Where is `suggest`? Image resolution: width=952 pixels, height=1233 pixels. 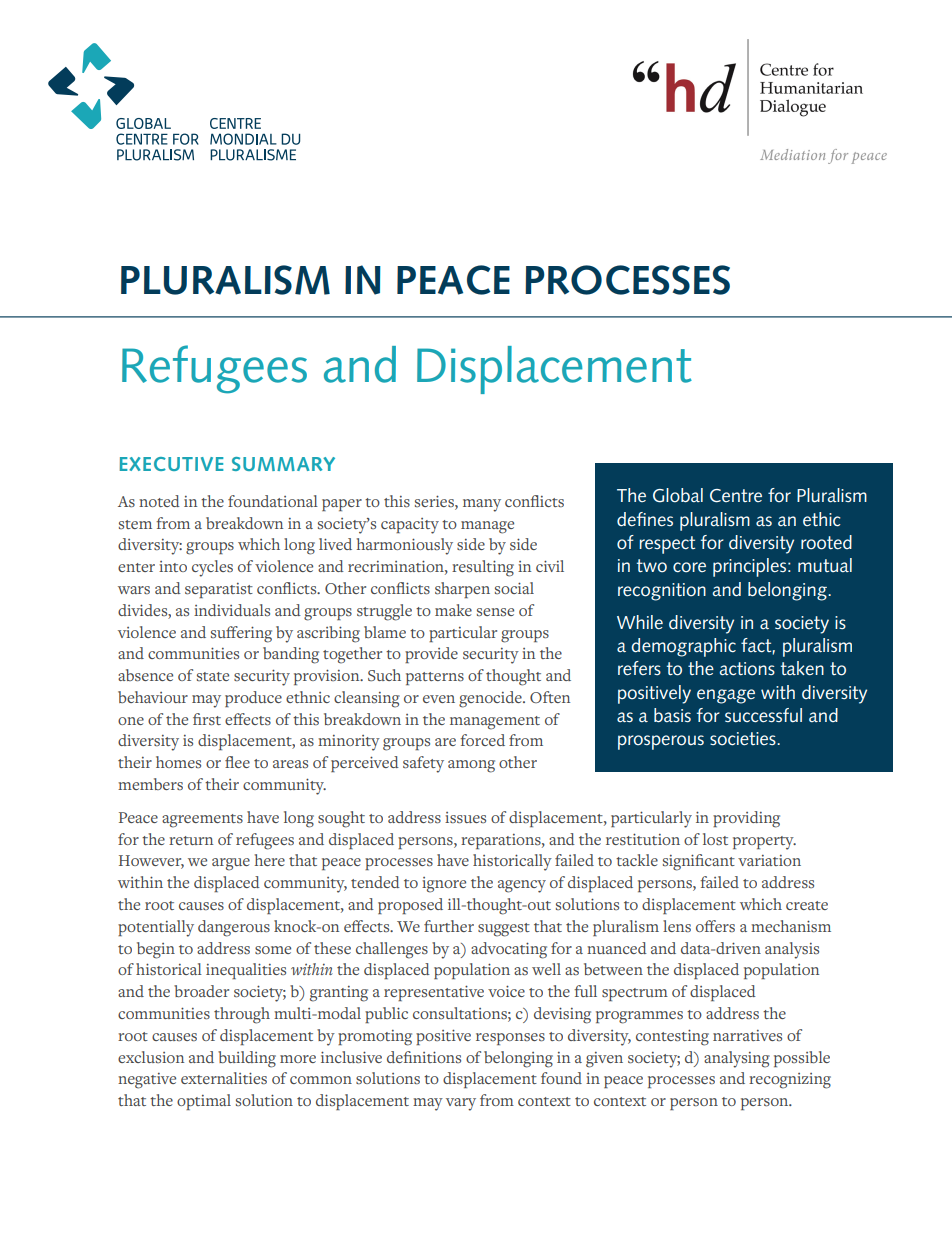
suggest is located at coordinates (504, 930).
